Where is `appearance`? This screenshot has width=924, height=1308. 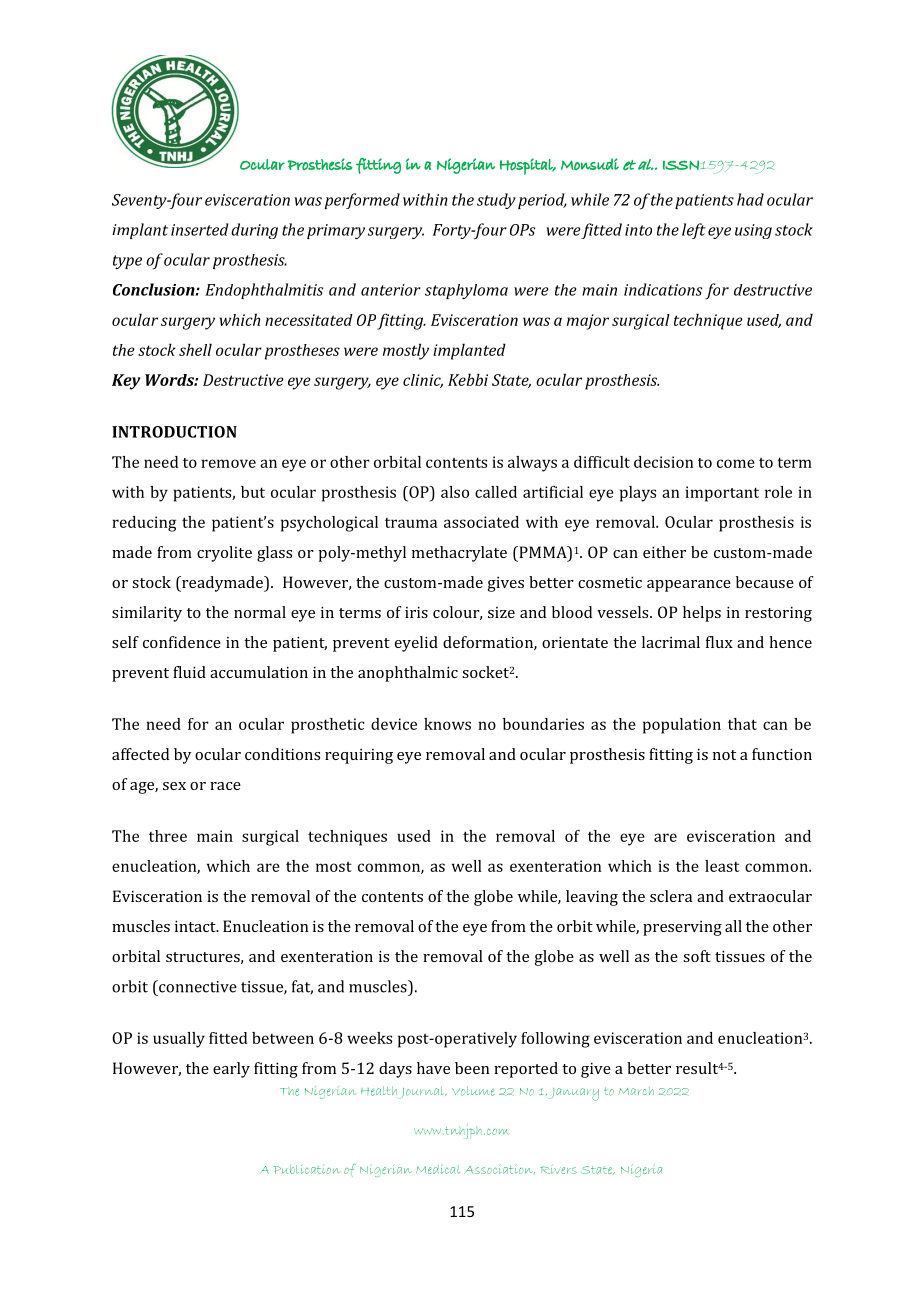
appearance is located at coordinates (689, 586).
